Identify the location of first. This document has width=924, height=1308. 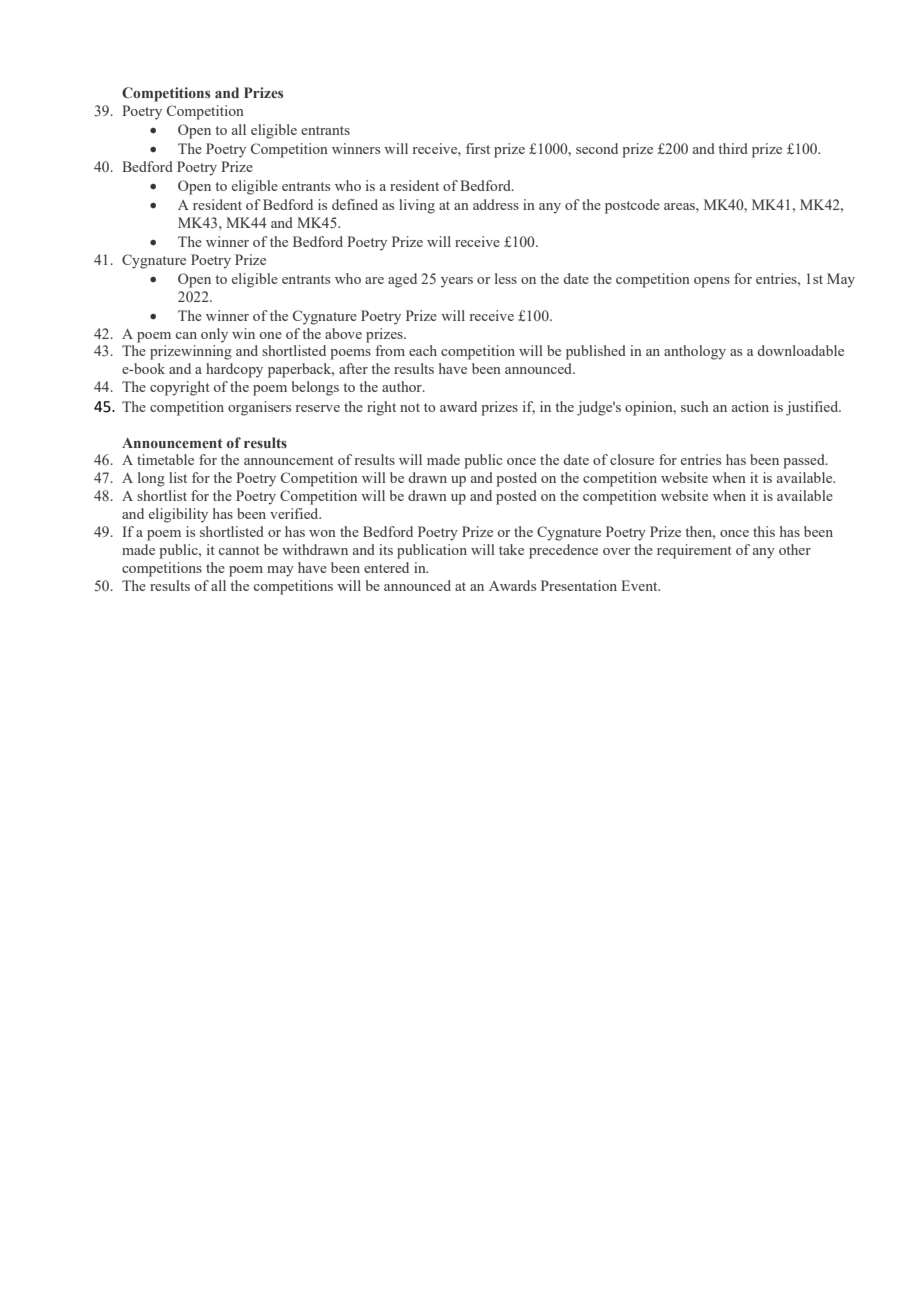
(478, 148).
